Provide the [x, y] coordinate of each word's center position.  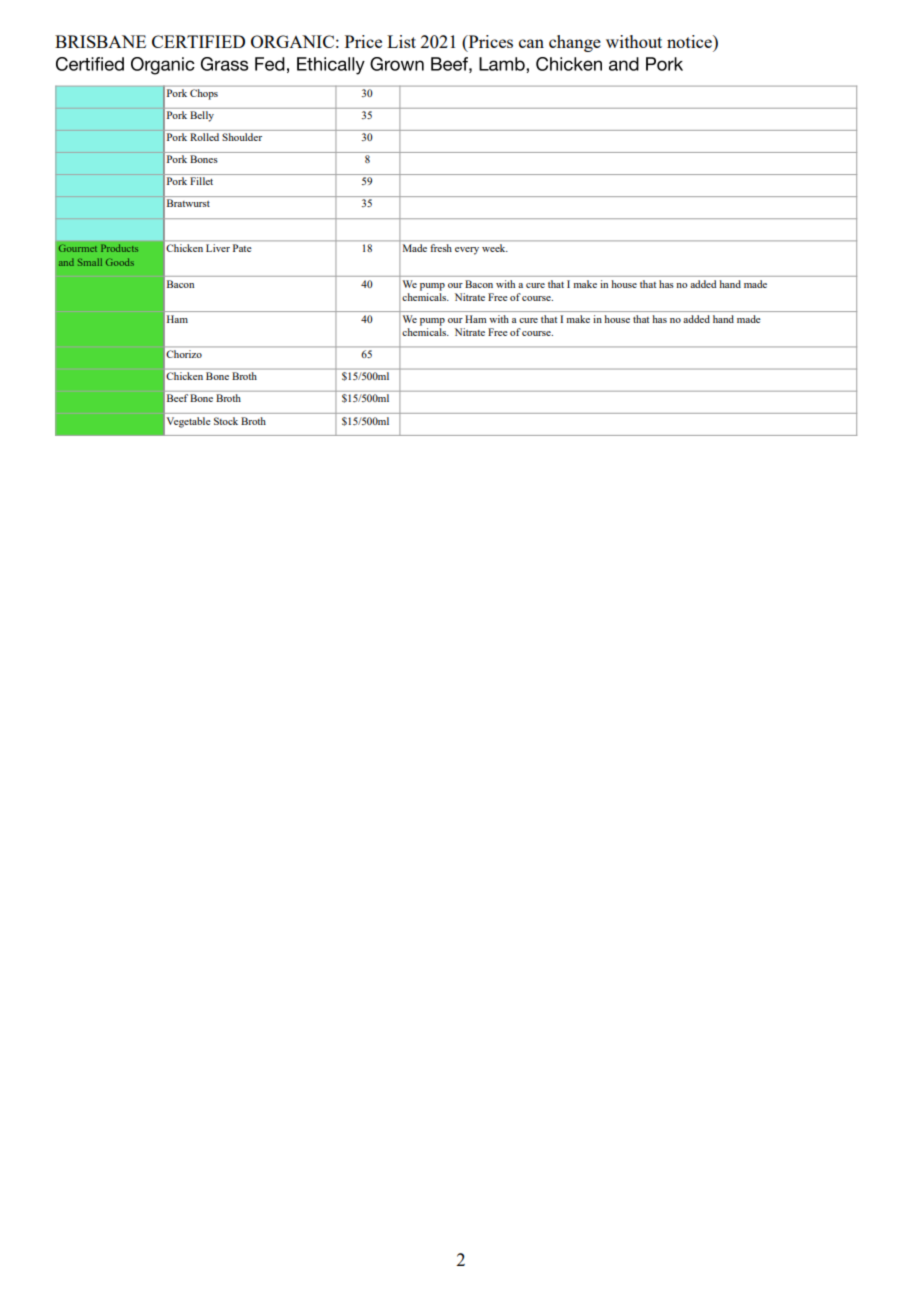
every [467, 251]
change [575, 43]
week [495, 248]
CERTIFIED [198, 41]
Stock [226, 421]
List [401, 41]
